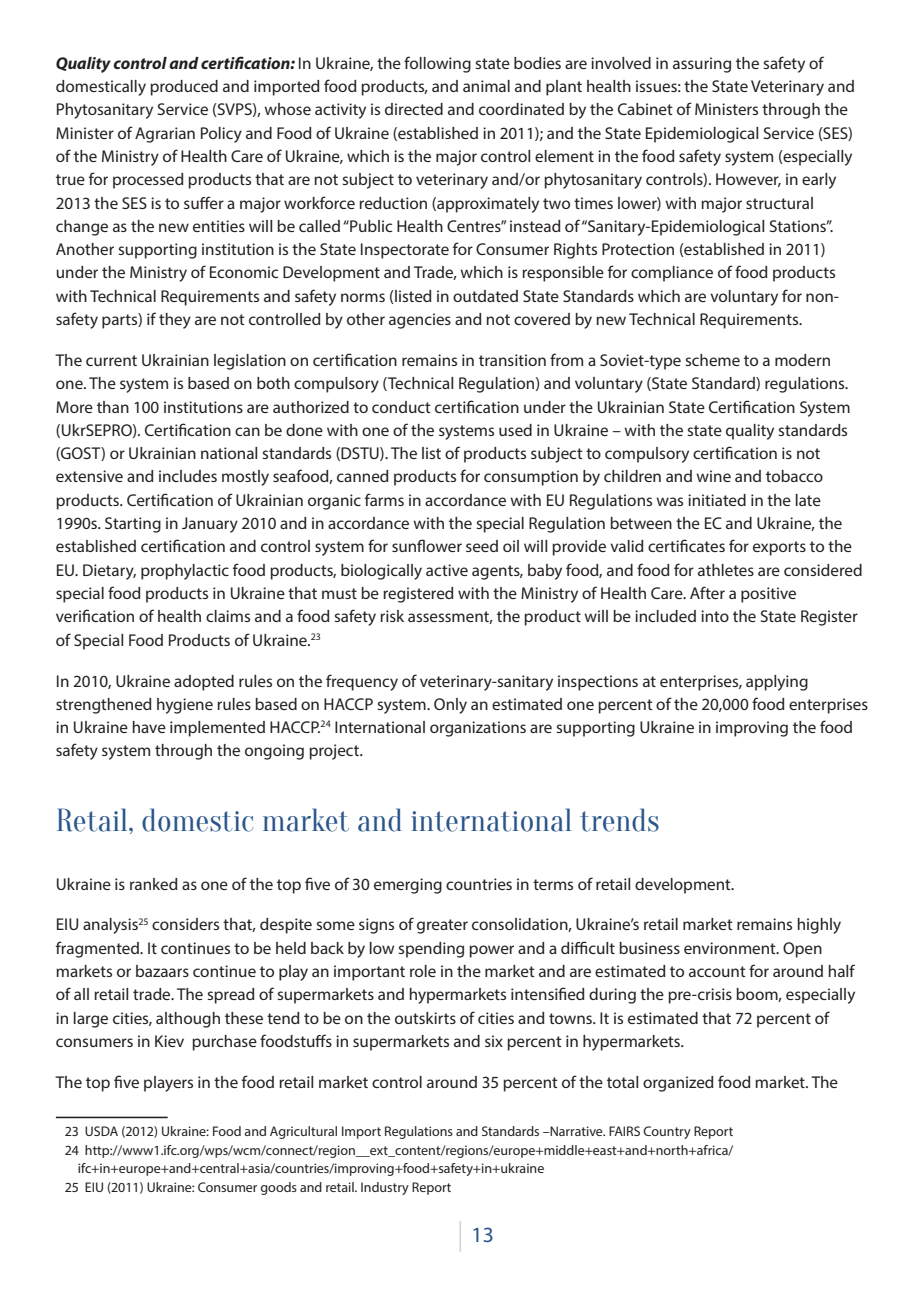 The image size is (924, 1308). Describe the element at coordinates (478, 729) in the page. I see `organizations` at that location.
